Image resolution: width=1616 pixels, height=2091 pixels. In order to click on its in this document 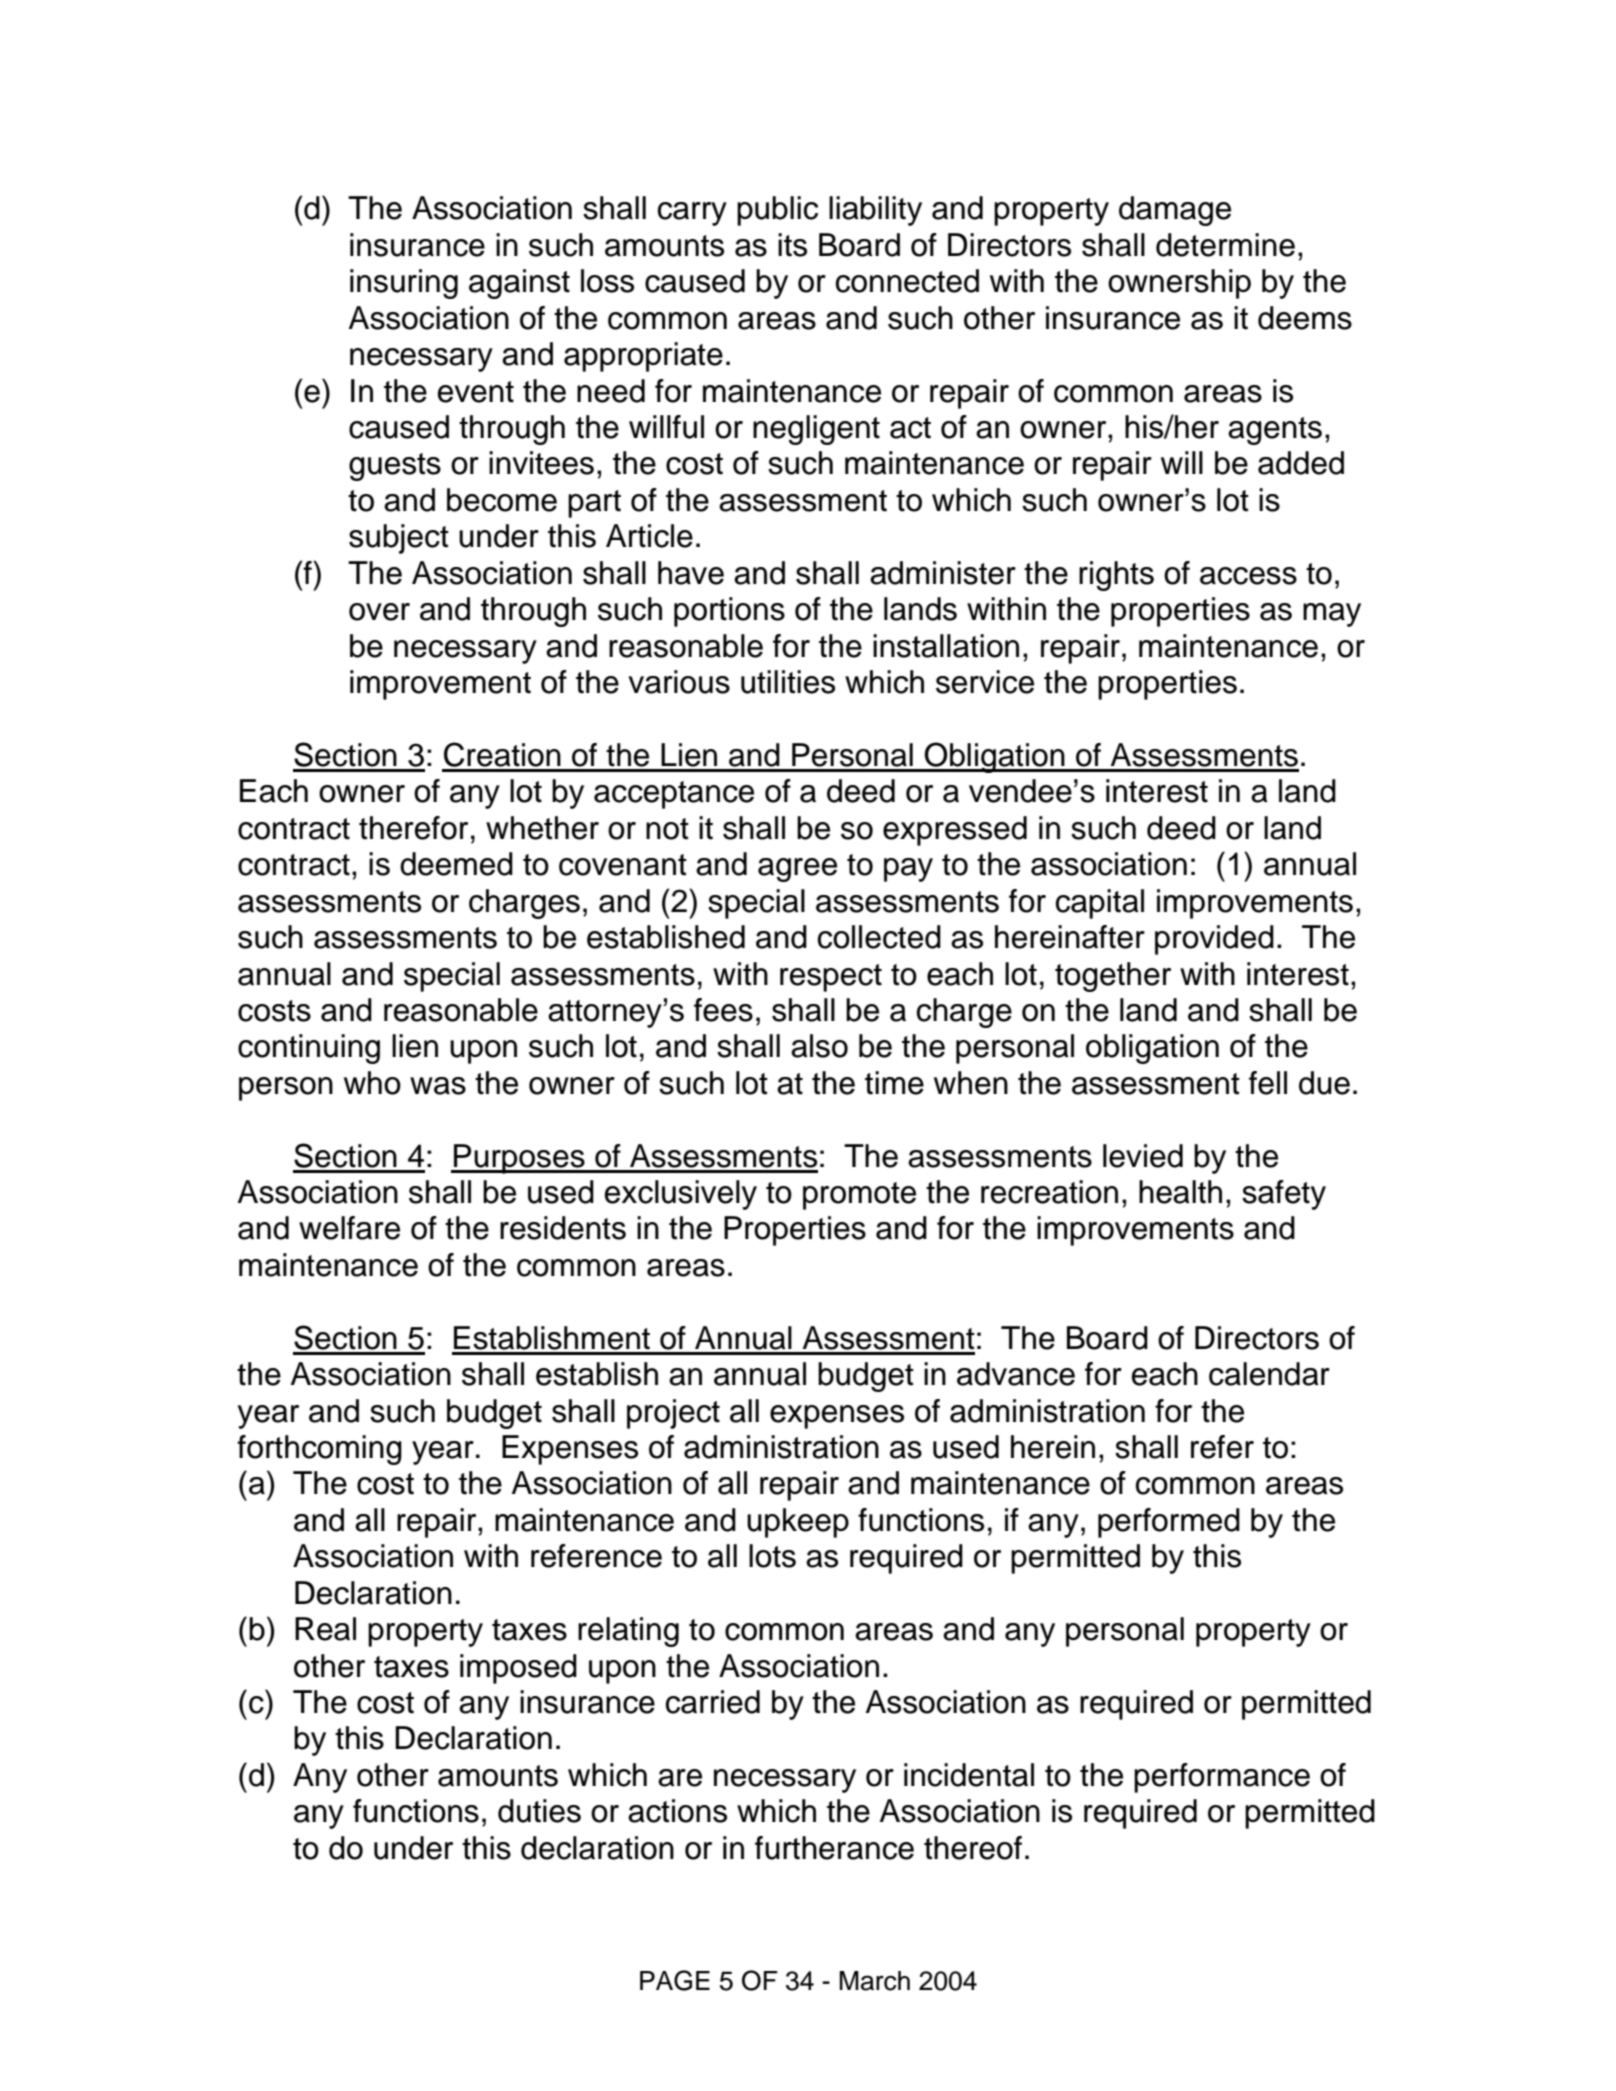, I will do `click(792, 245)`.
